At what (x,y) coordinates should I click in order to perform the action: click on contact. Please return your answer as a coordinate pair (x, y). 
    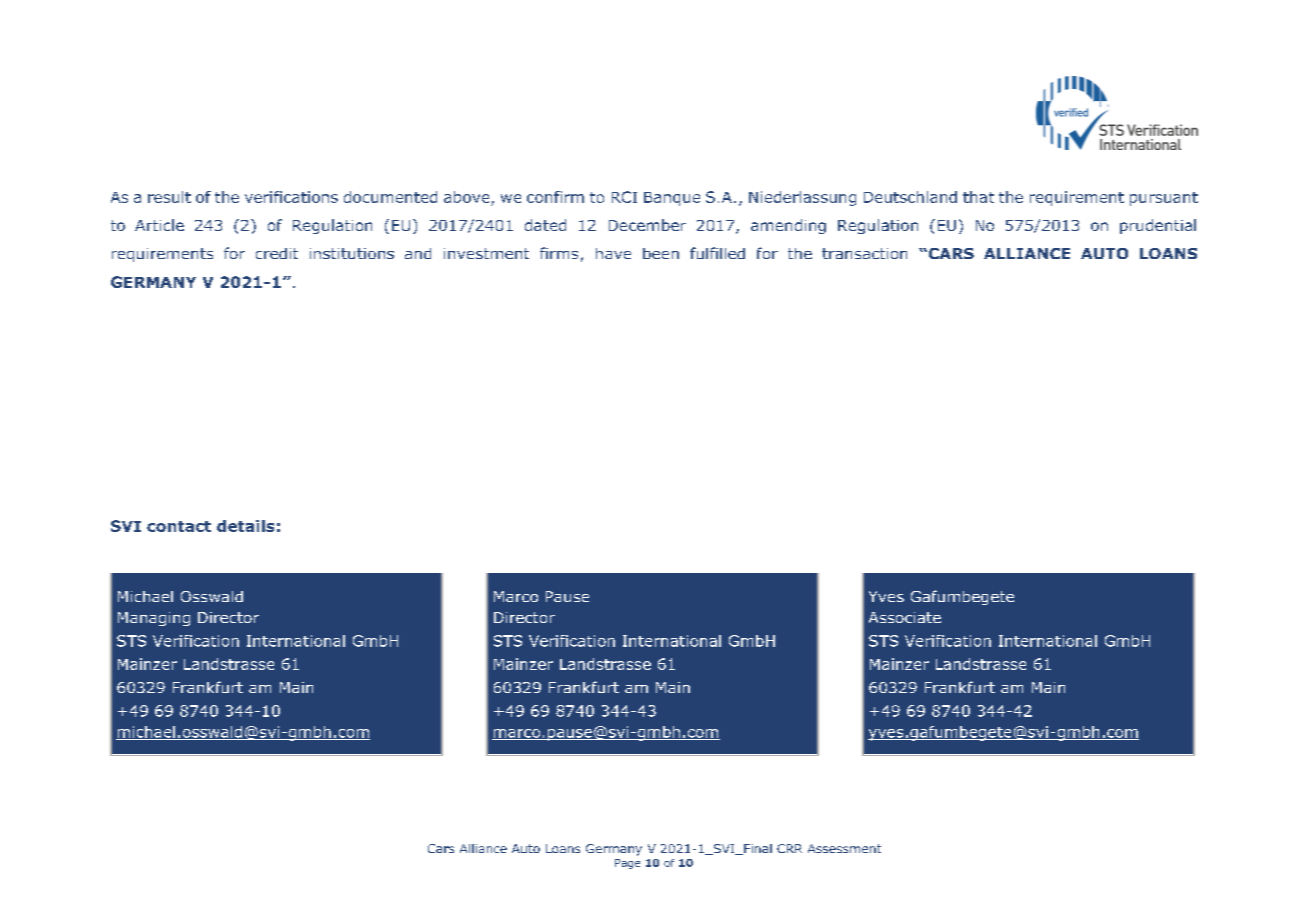
    Looking at the image, I should click on (179, 526).
